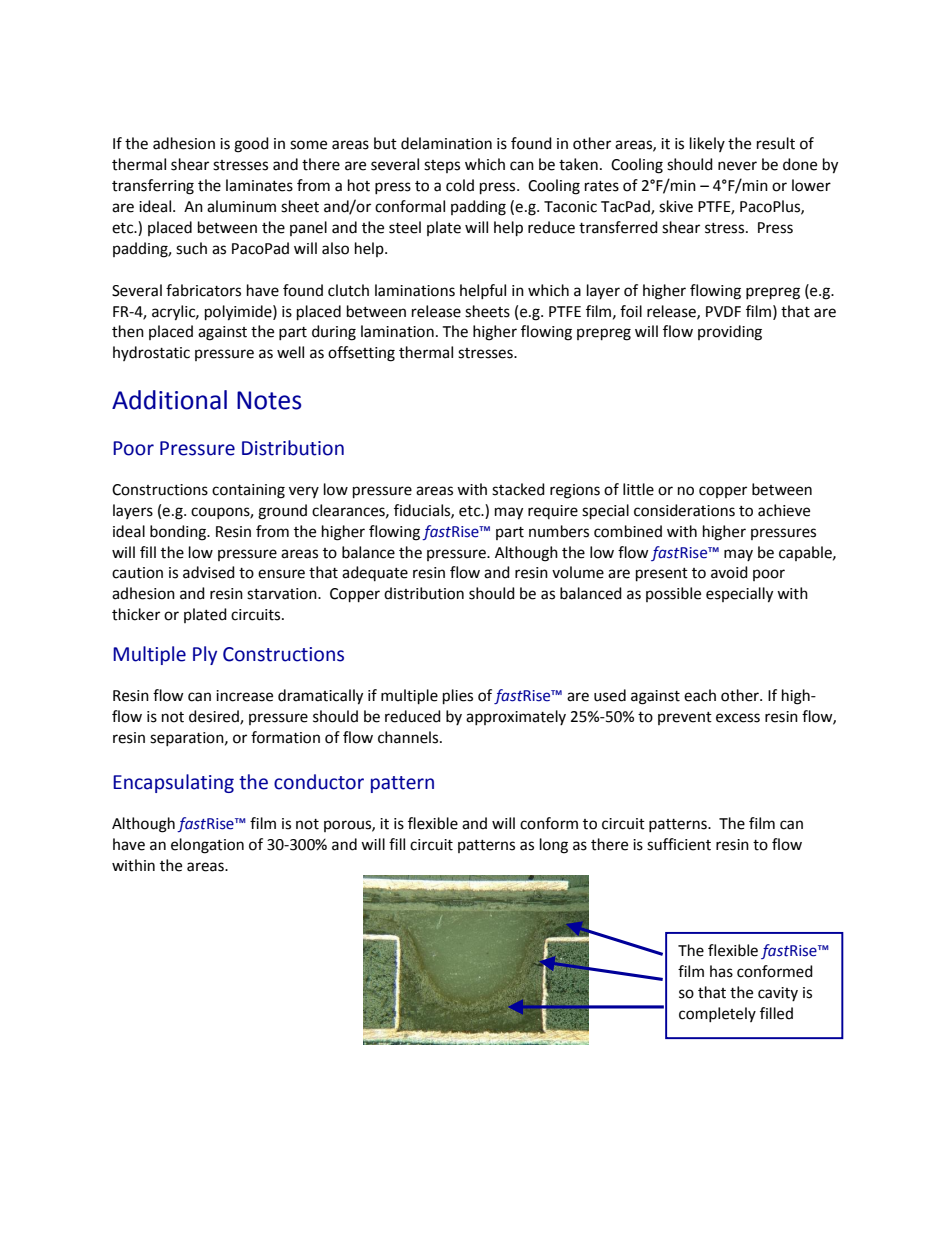 This screenshot has height=1233, width=952. I want to click on plies, so click(458, 697).
